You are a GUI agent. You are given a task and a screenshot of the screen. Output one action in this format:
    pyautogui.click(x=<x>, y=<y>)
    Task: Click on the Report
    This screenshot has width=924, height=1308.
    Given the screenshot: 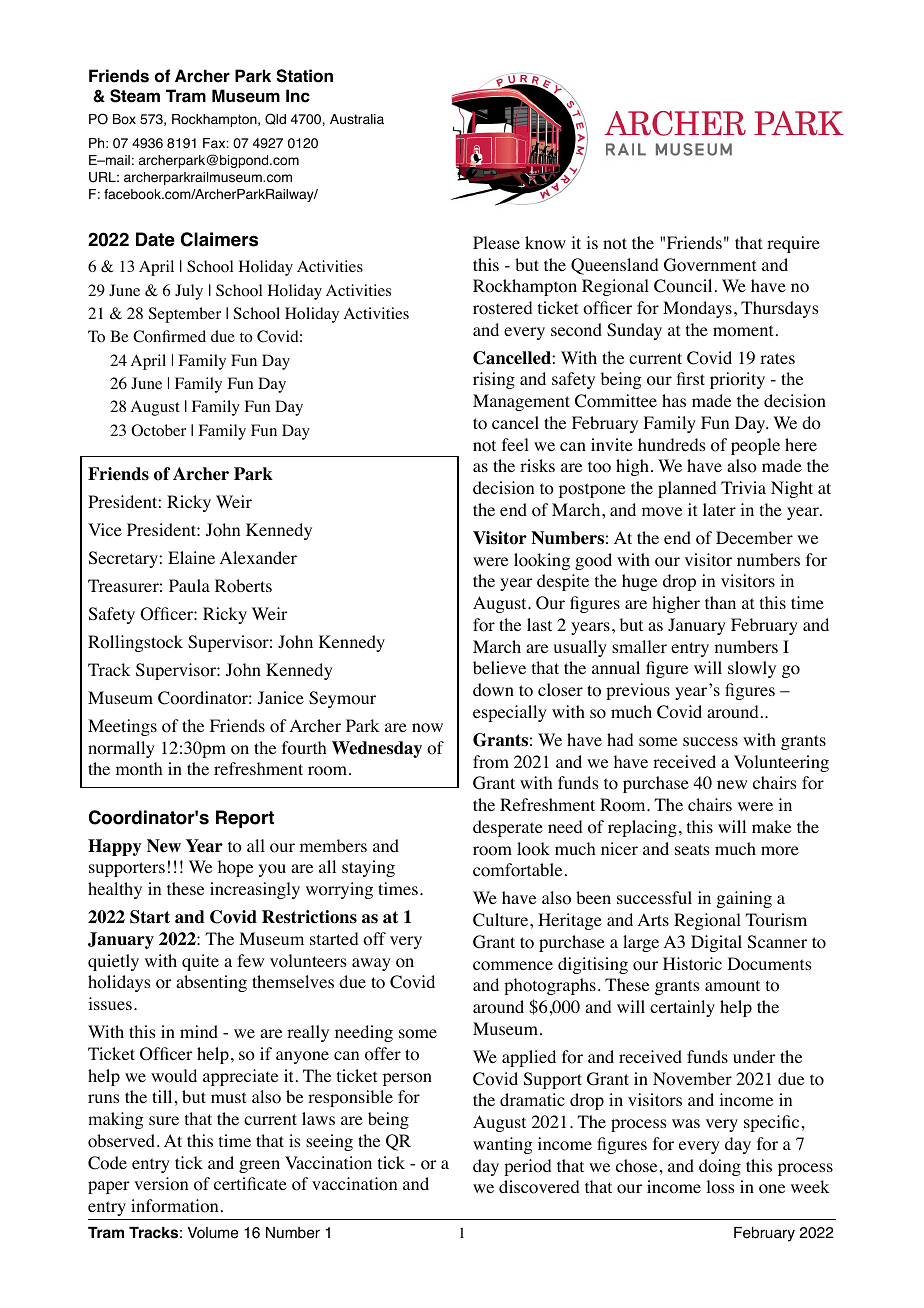 What is the action you would take?
    pyautogui.click(x=245, y=819)
